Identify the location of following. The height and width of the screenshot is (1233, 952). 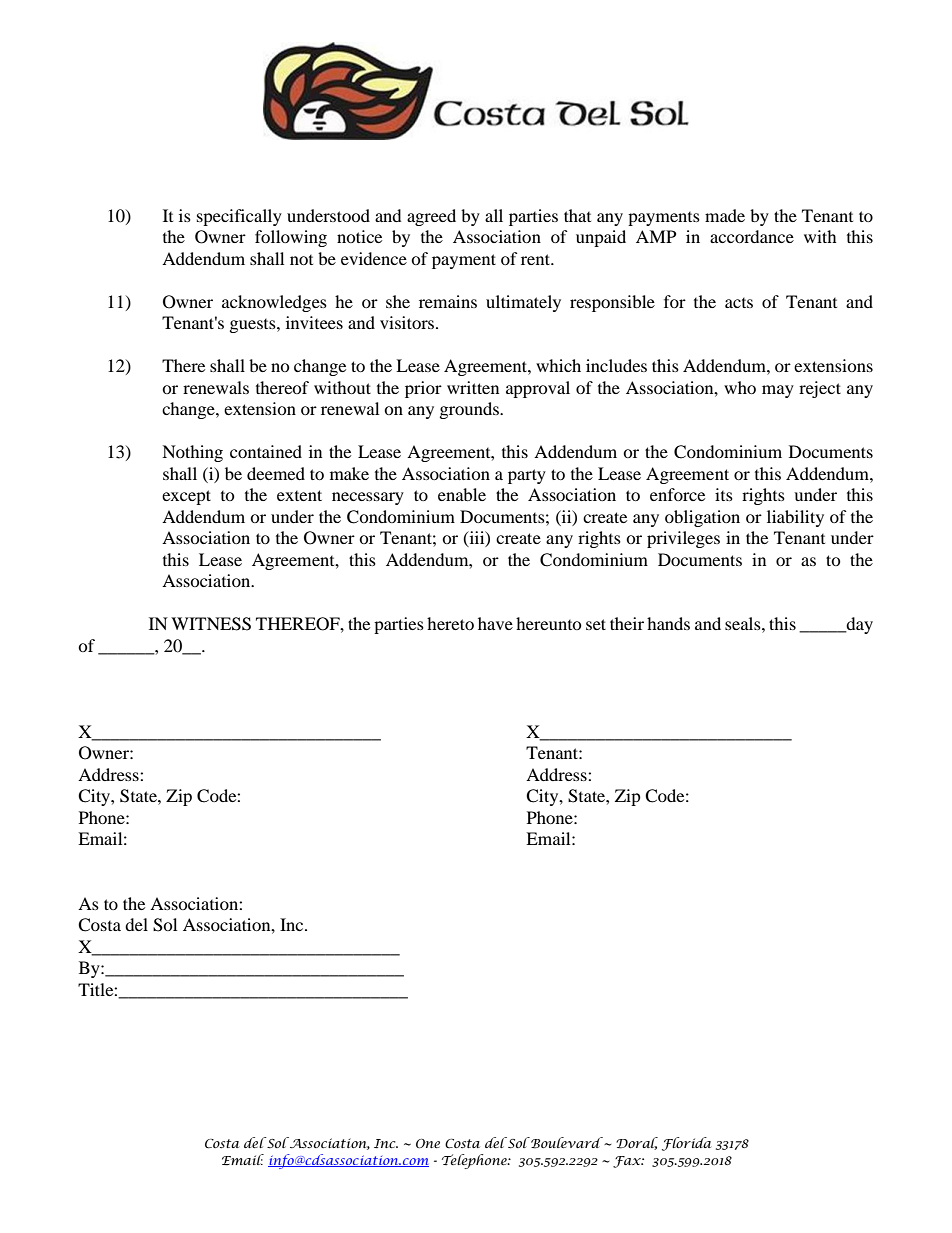
(291, 238).
